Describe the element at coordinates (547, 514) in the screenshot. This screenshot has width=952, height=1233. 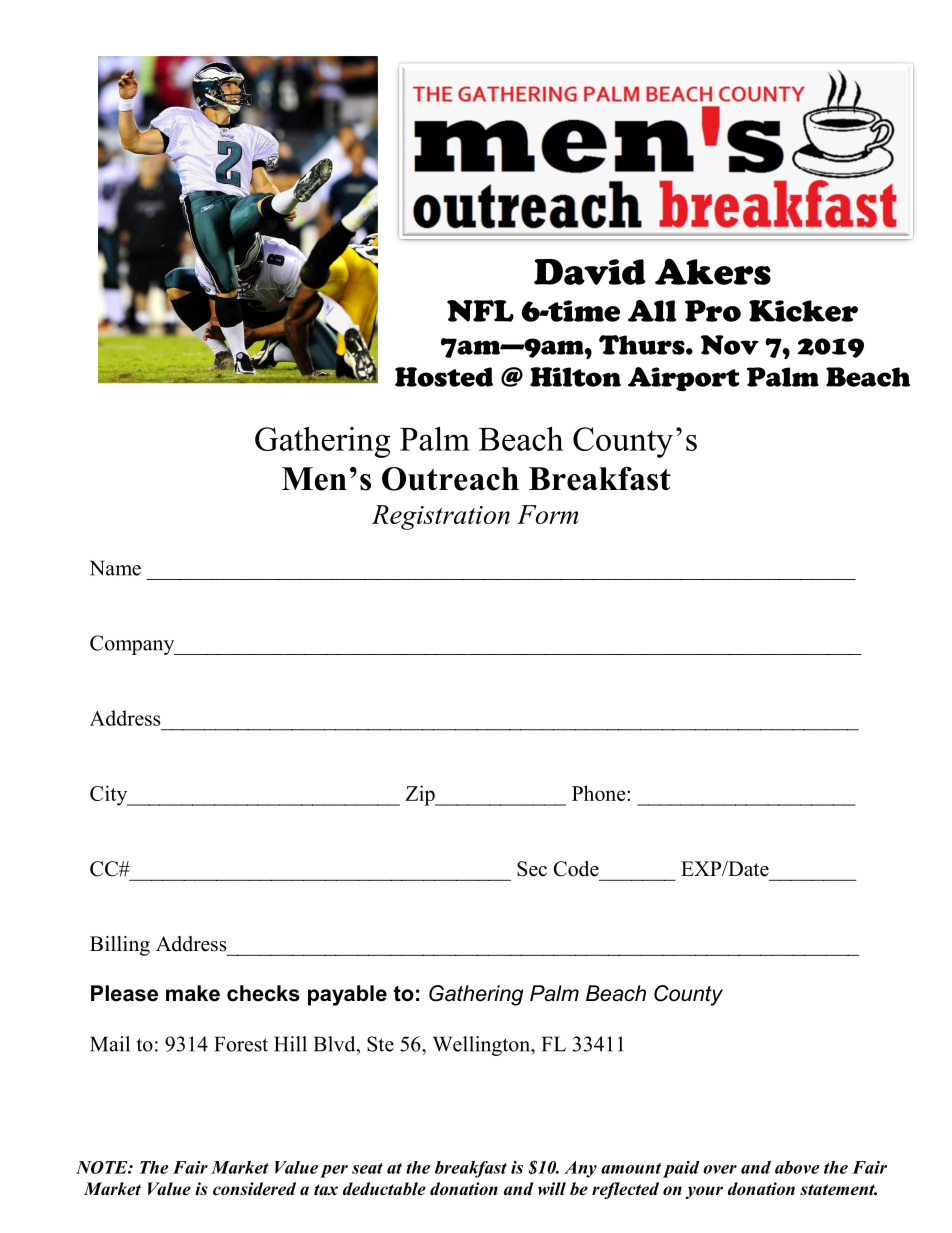
I see `Form` at that location.
